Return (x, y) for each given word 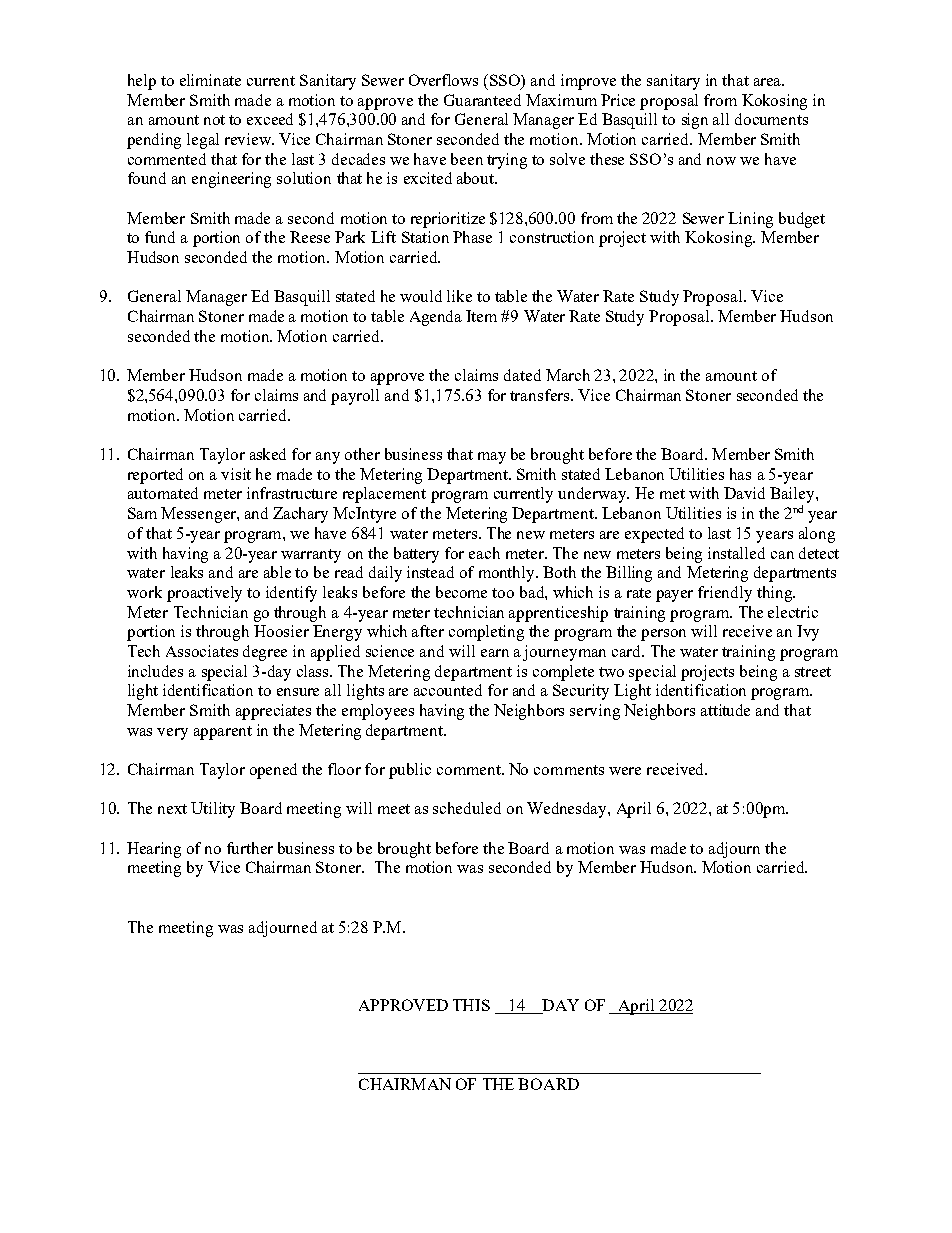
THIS (471, 1005)
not (214, 120)
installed (736, 553)
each (484, 553)
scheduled (467, 808)
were (625, 771)
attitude (725, 710)
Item (481, 316)
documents (771, 119)
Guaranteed (482, 100)
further (250, 848)
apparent (223, 733)
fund (160, 237)
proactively (204, 594)
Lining (750, 220)
